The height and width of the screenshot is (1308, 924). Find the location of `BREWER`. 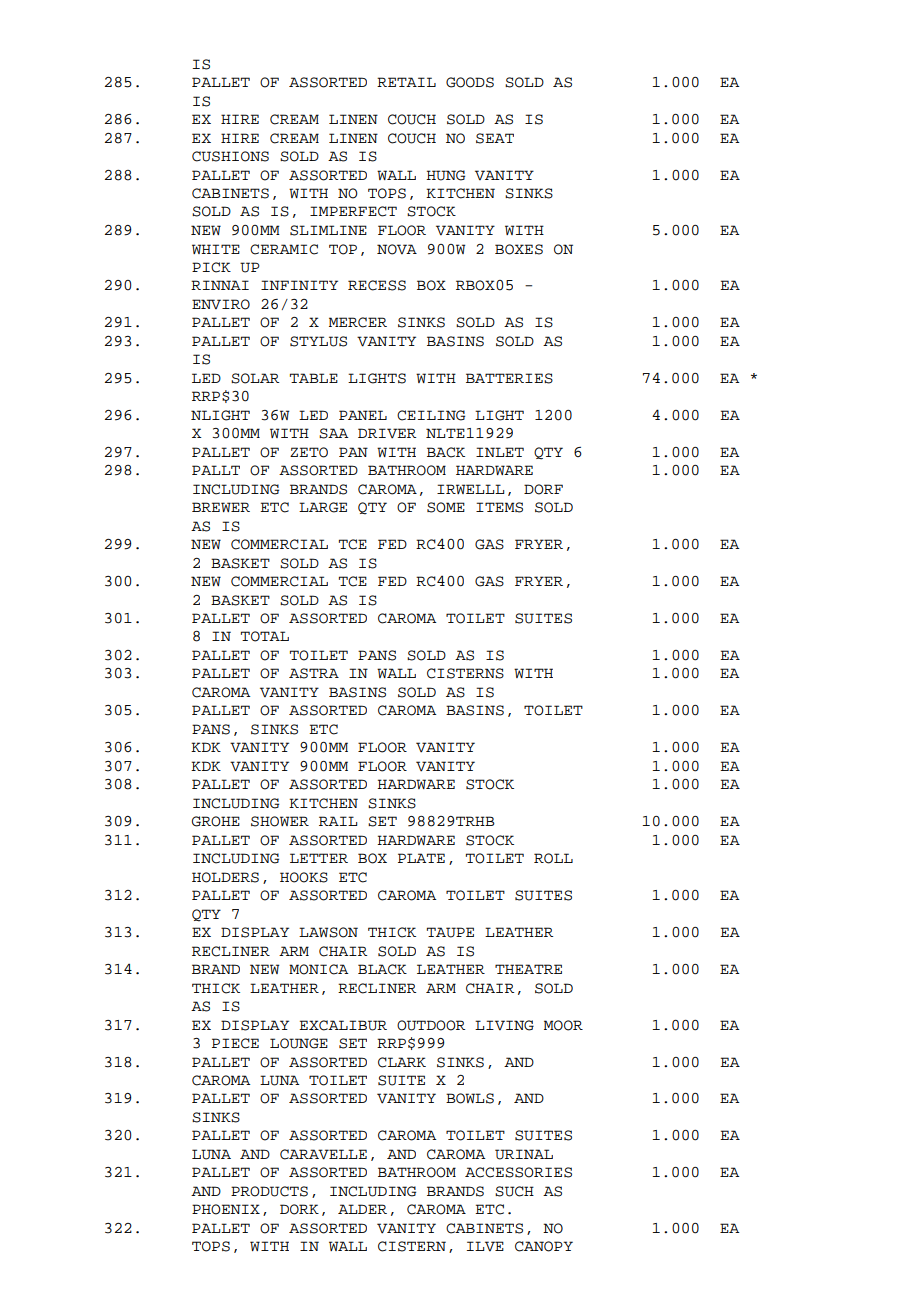

BREWER is located at coordinates (221, 507).
